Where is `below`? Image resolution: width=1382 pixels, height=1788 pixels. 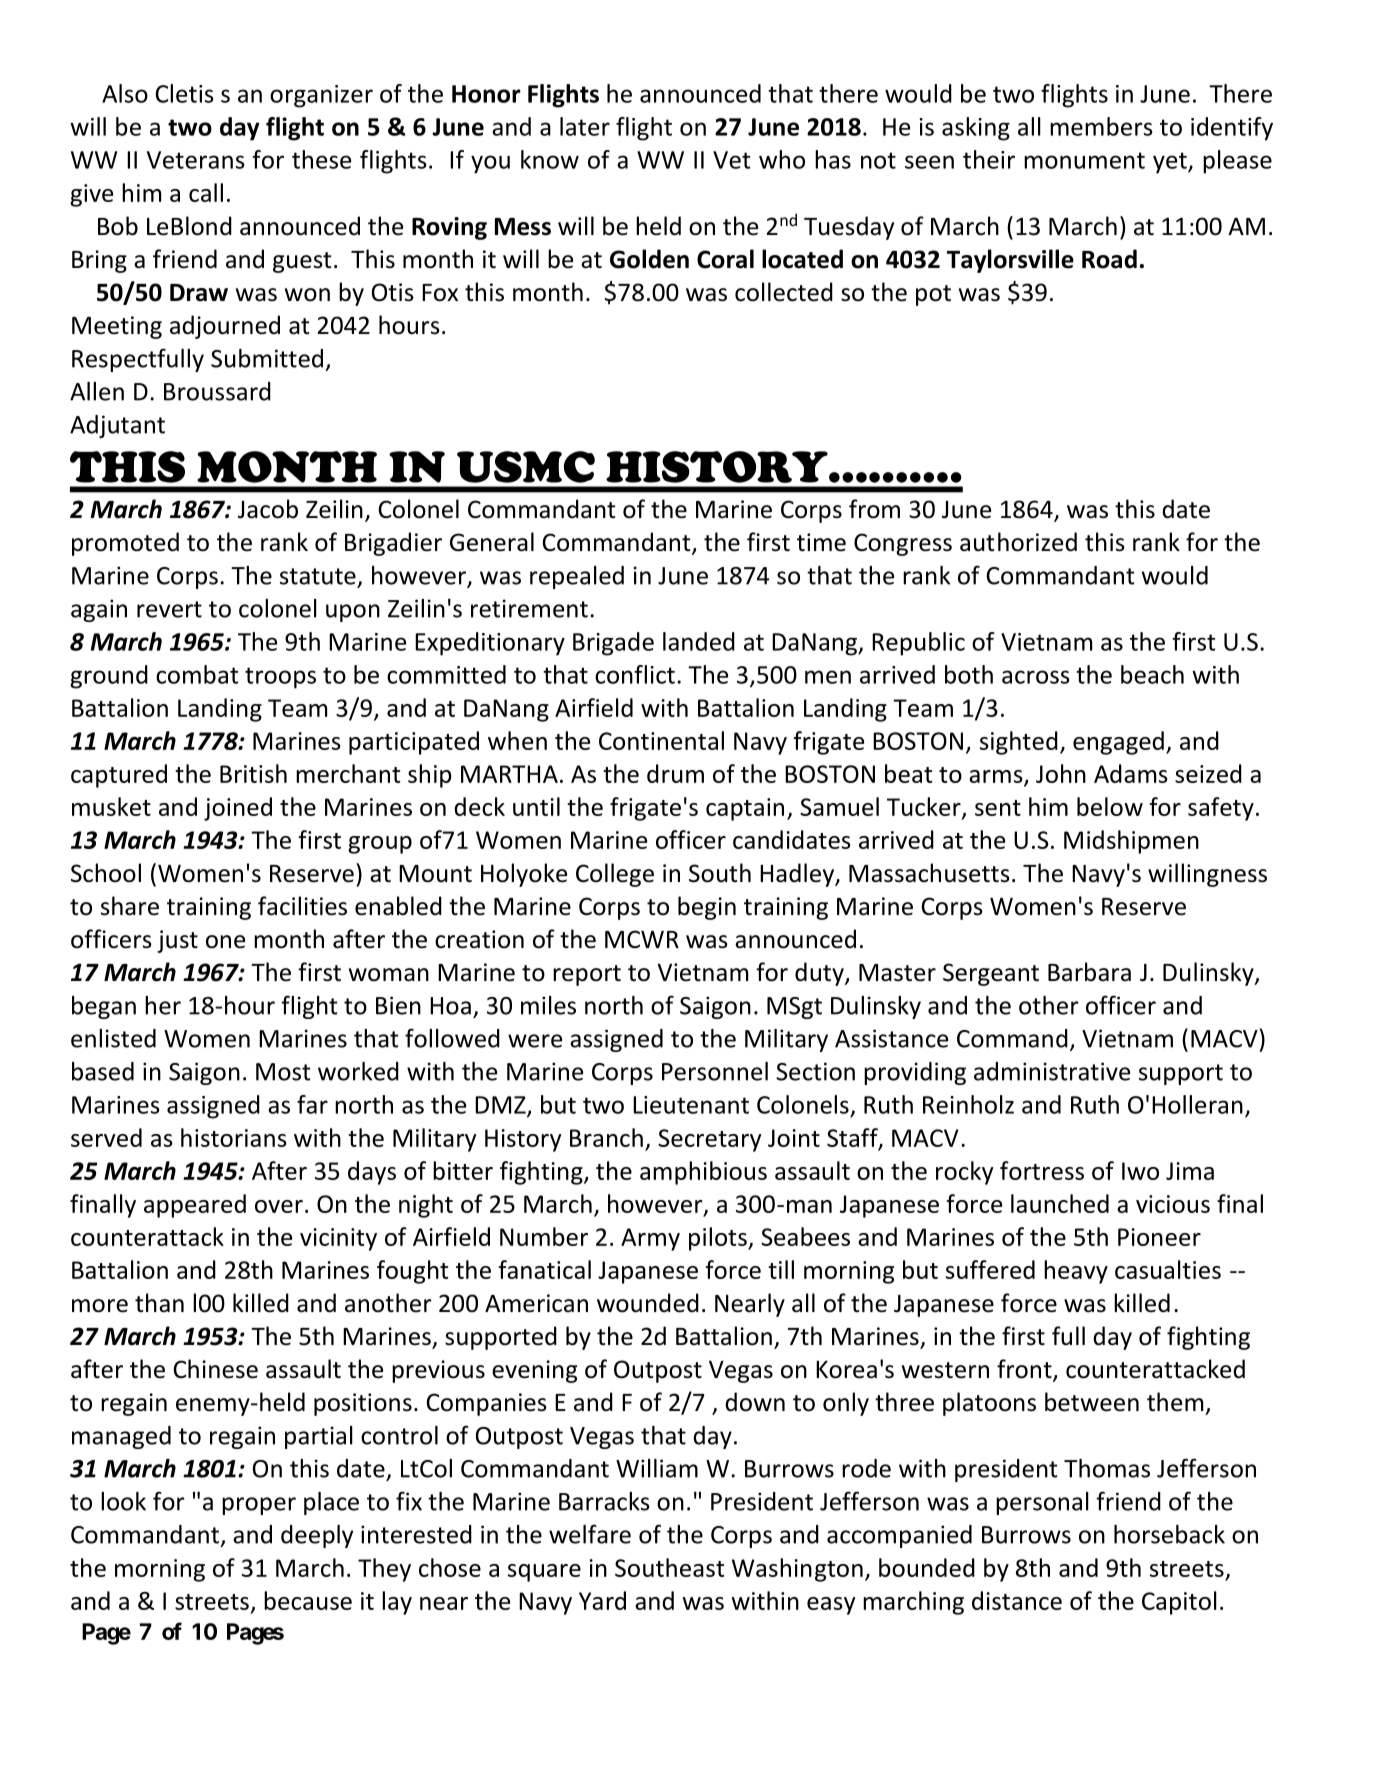 below is located at coordinates (1110, 806).
